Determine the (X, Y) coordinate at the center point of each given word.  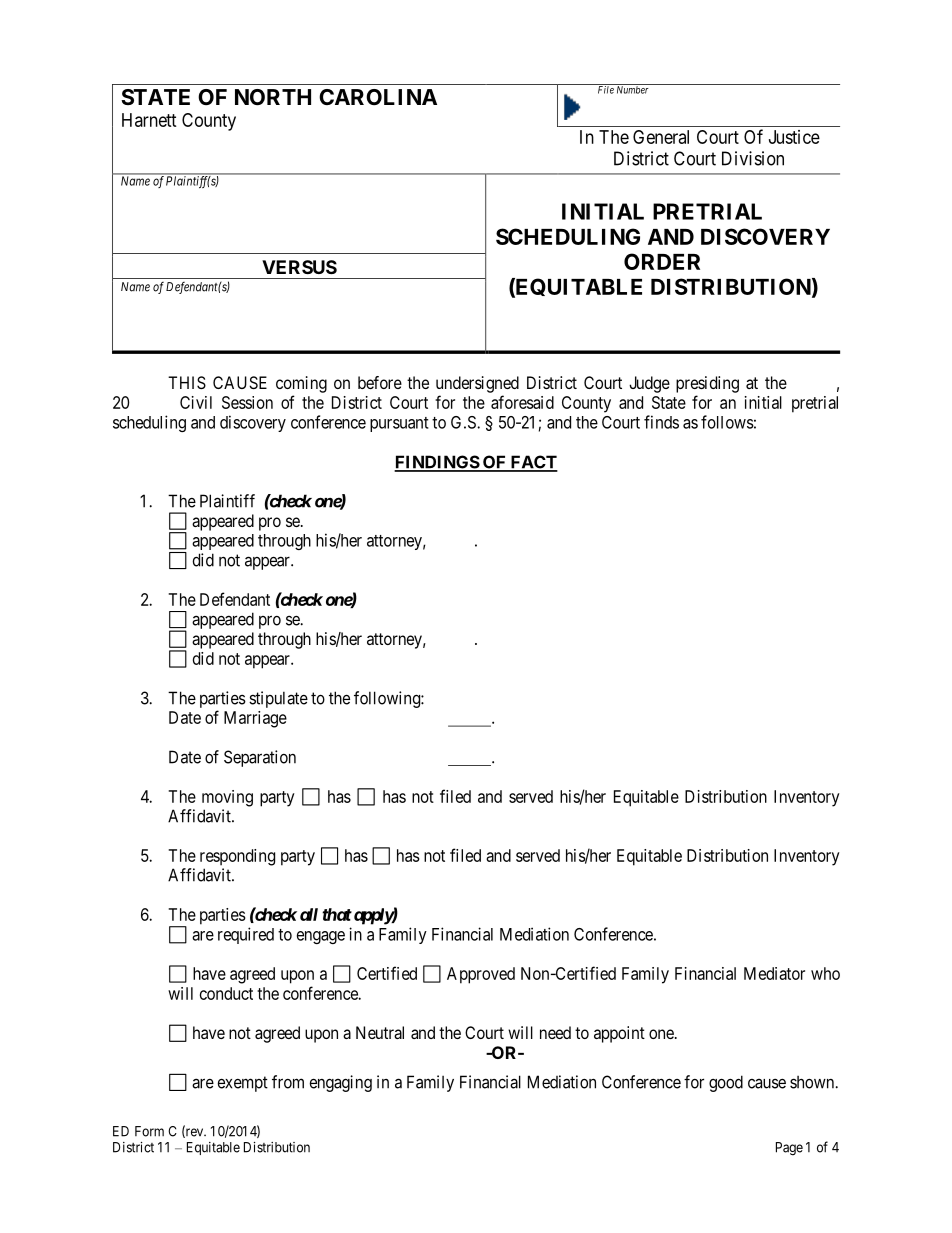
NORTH (273, 97)
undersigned (477, 384)
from (288, 1082)
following (388, 699)
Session (247, 402)
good (726, 1083)
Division (753, 158)
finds (661, 422)
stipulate (278, 699)
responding (237, 857)
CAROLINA (378, 97)
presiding (707, 384)
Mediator (774, 973)
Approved (481, 975)
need (555, 1032)
